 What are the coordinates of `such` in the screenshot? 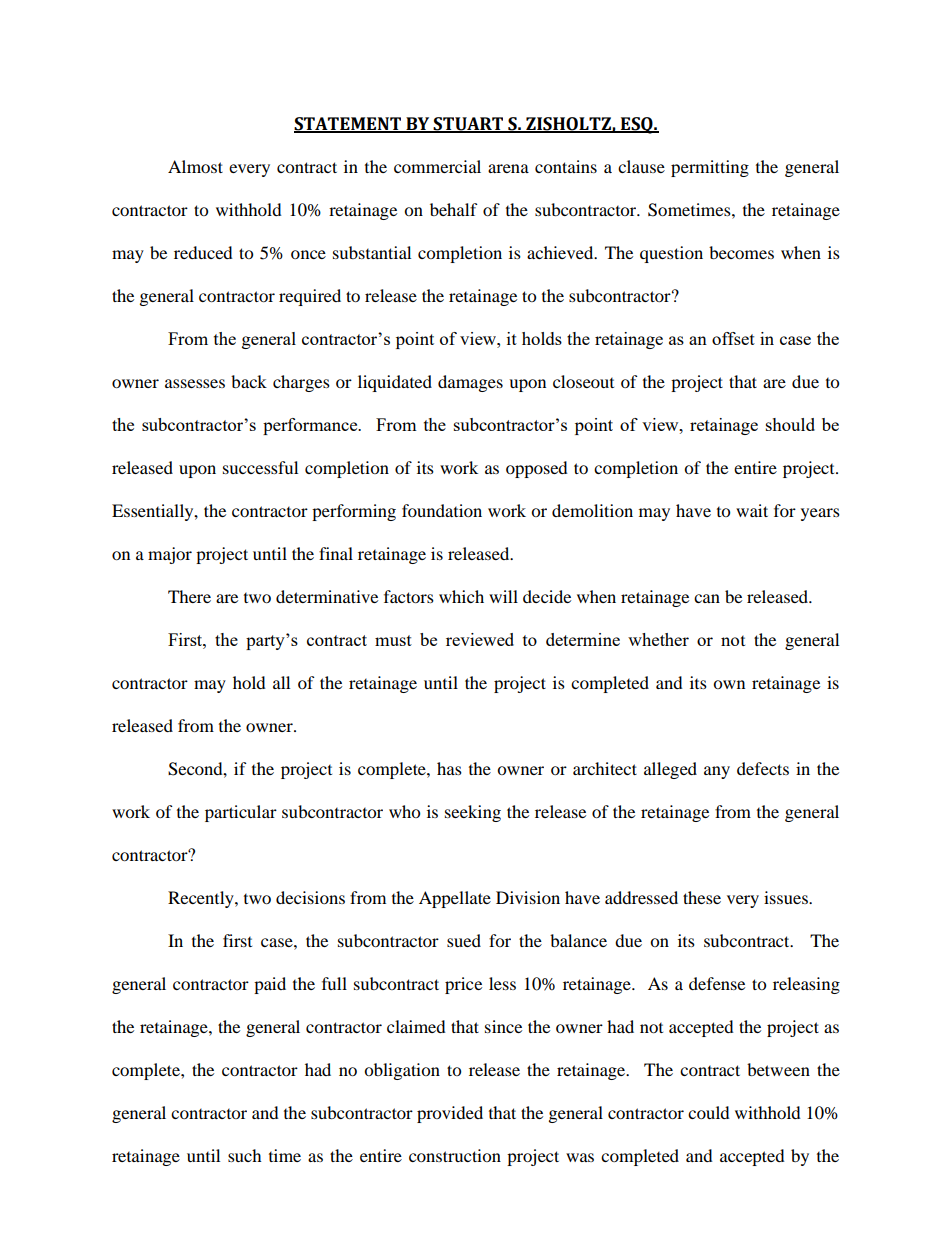 It's located at (245, 1155).
